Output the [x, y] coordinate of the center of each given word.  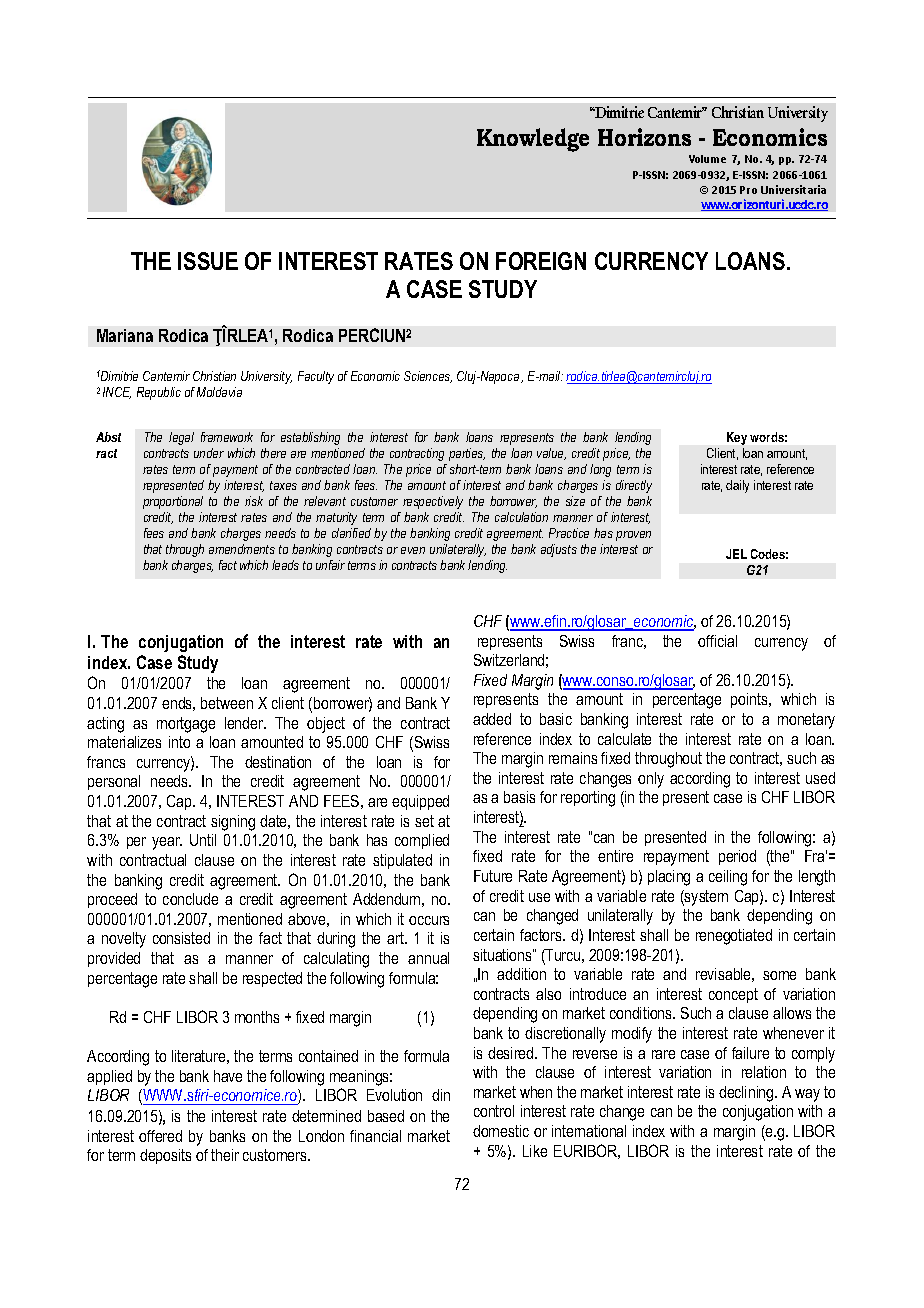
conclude [190, 899]
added [492, 719]
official [717, 641]
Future [493, 876]
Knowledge [533, 140]
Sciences [428, 377]
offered [160, 1136]
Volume [707, 159]
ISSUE [208, 261]
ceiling [728, 878]
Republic [159, 393]
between [227, 703]
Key [737, 438]
